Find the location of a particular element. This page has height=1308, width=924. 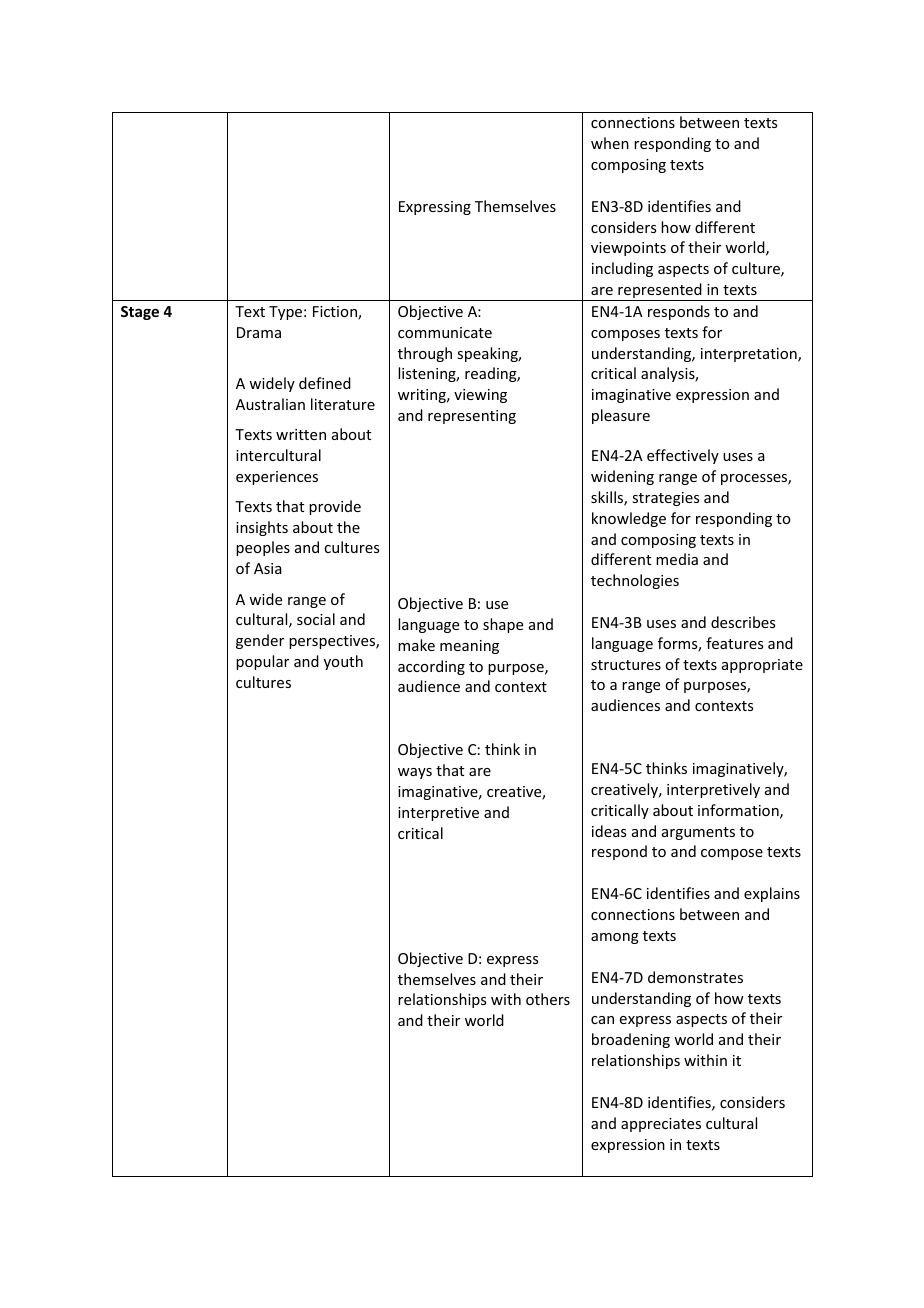

when is located at coordinates (610, 143).
